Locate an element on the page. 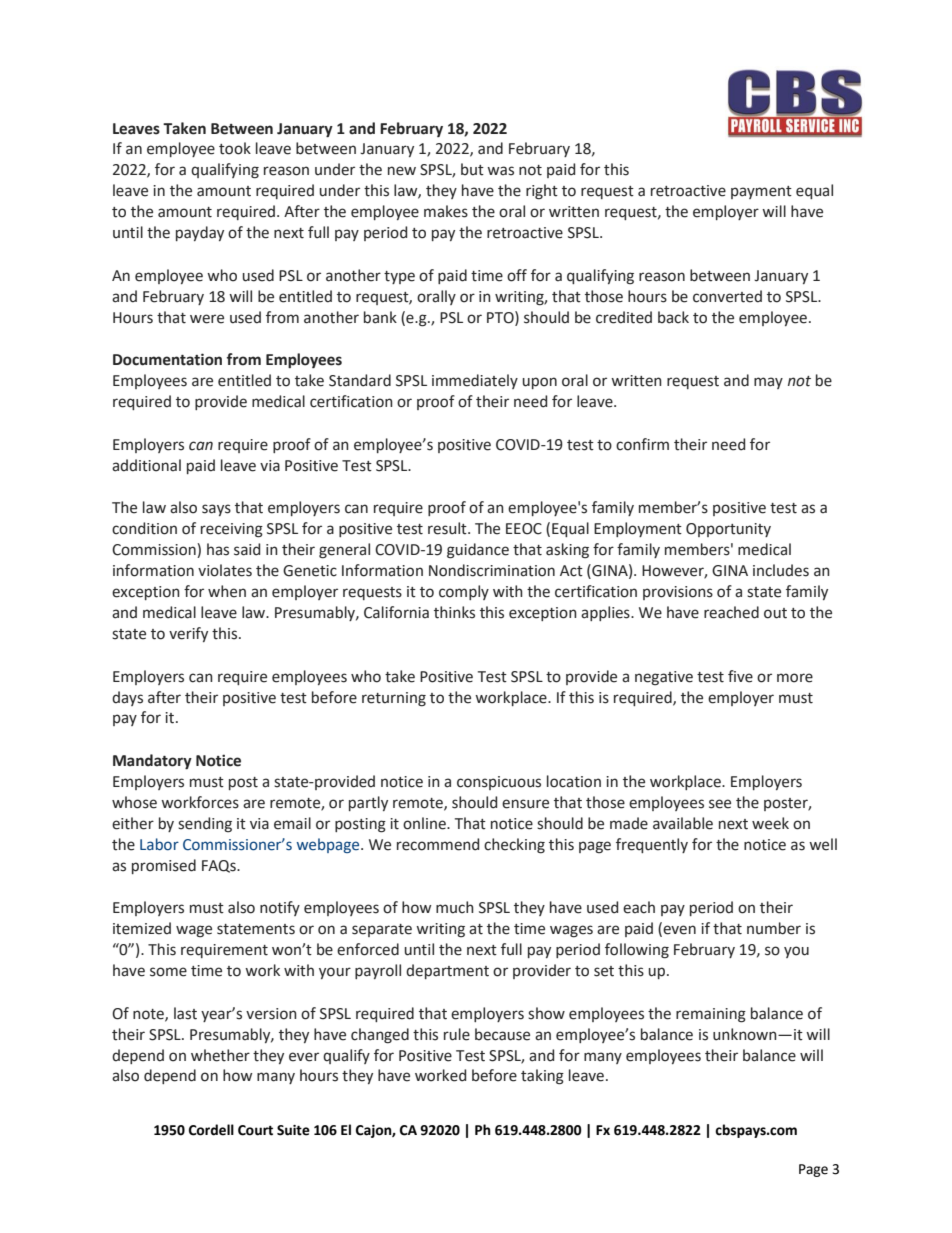 The image size is (952, 1233). verify is located at coordinates (188, 634).
